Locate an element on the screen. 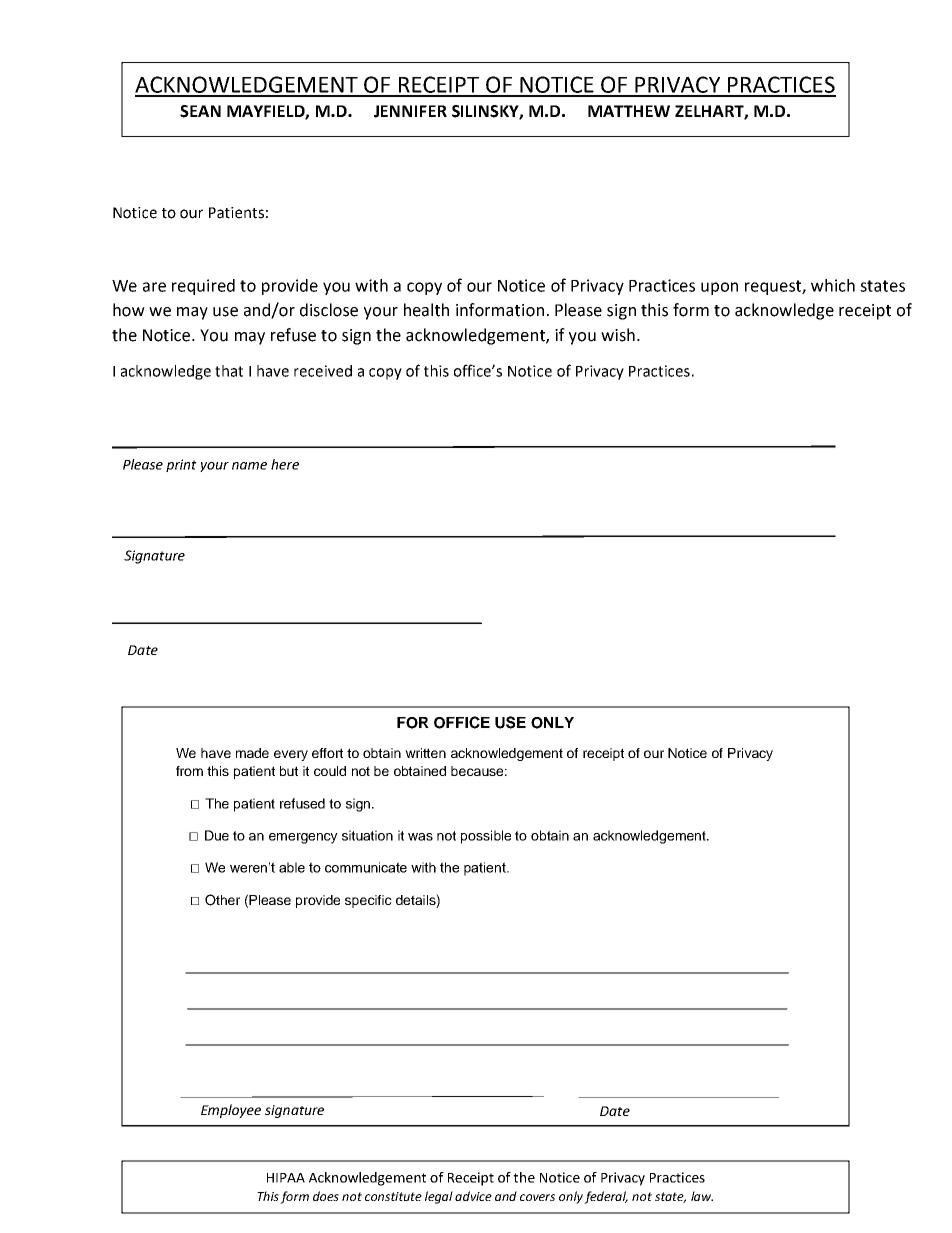 The width and height of the screenshot is (952, 1233). law is located at coordinates (702, 1196).
